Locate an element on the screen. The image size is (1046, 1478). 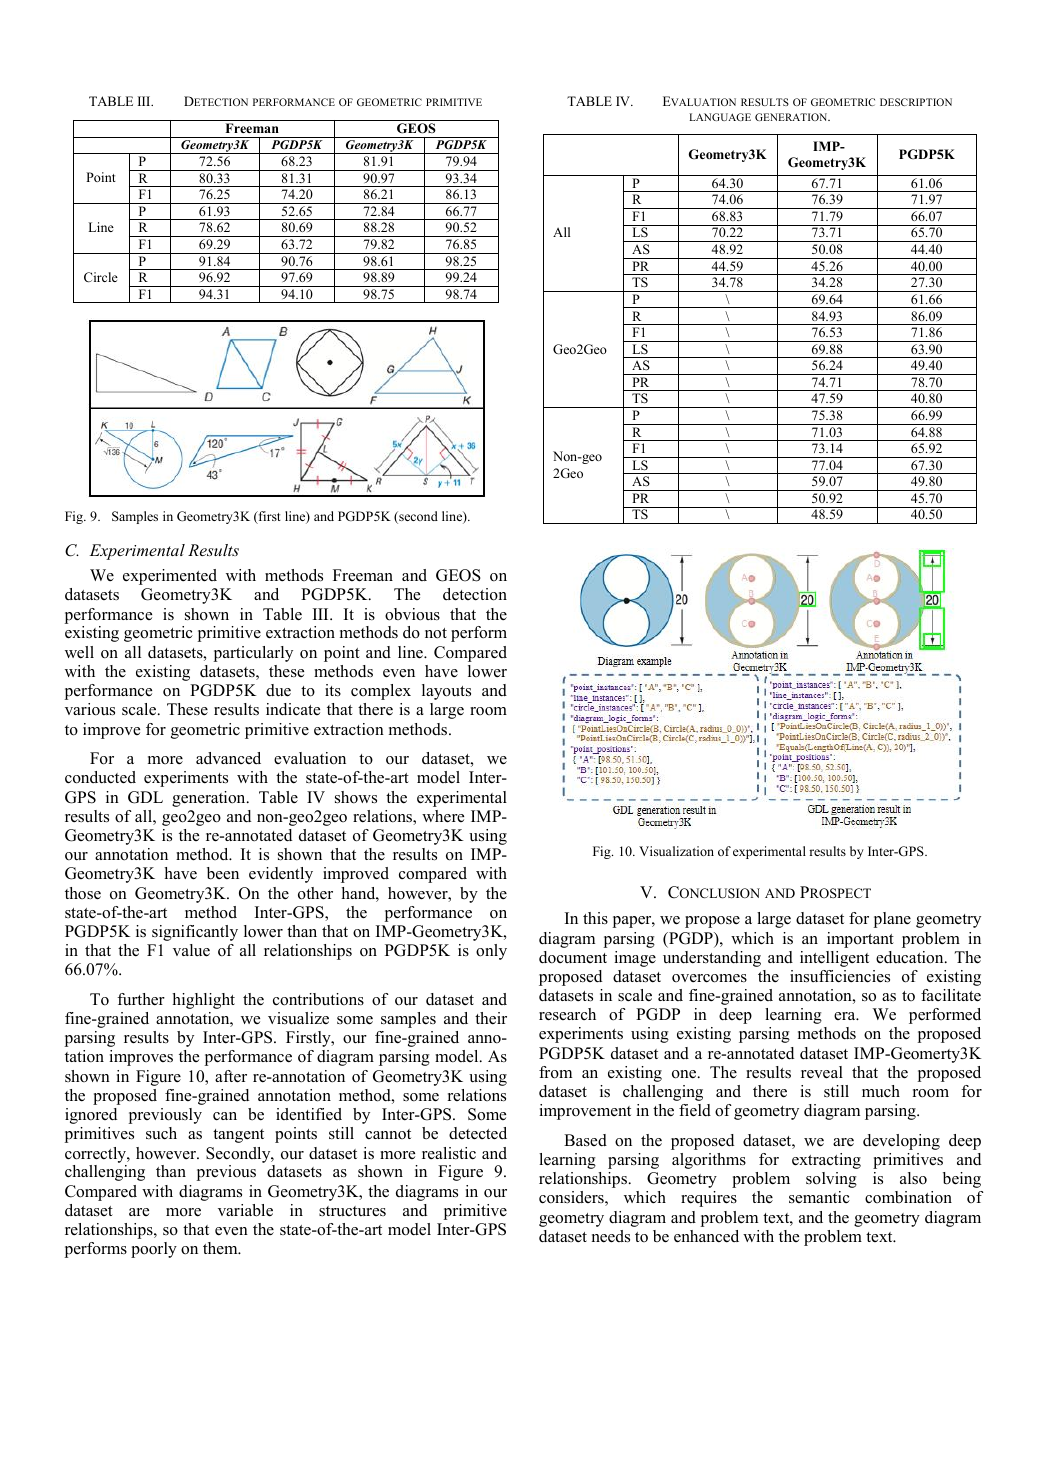
LANGUAGE is located at coordinates (720, 117).
